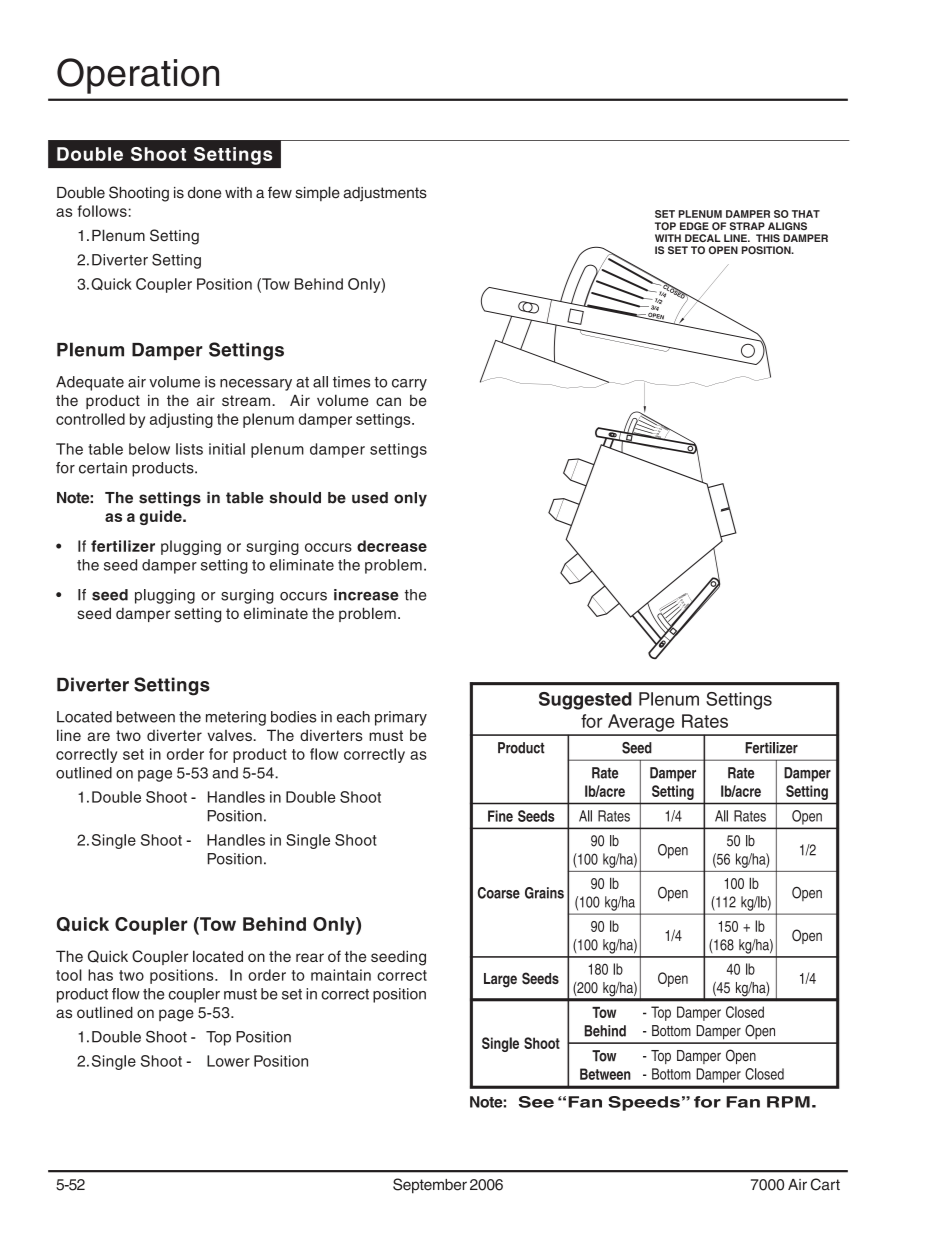  What do you see at coordinates (401, 718) in the screenshot?
I see `primary` at bounding box center [401, 718].
